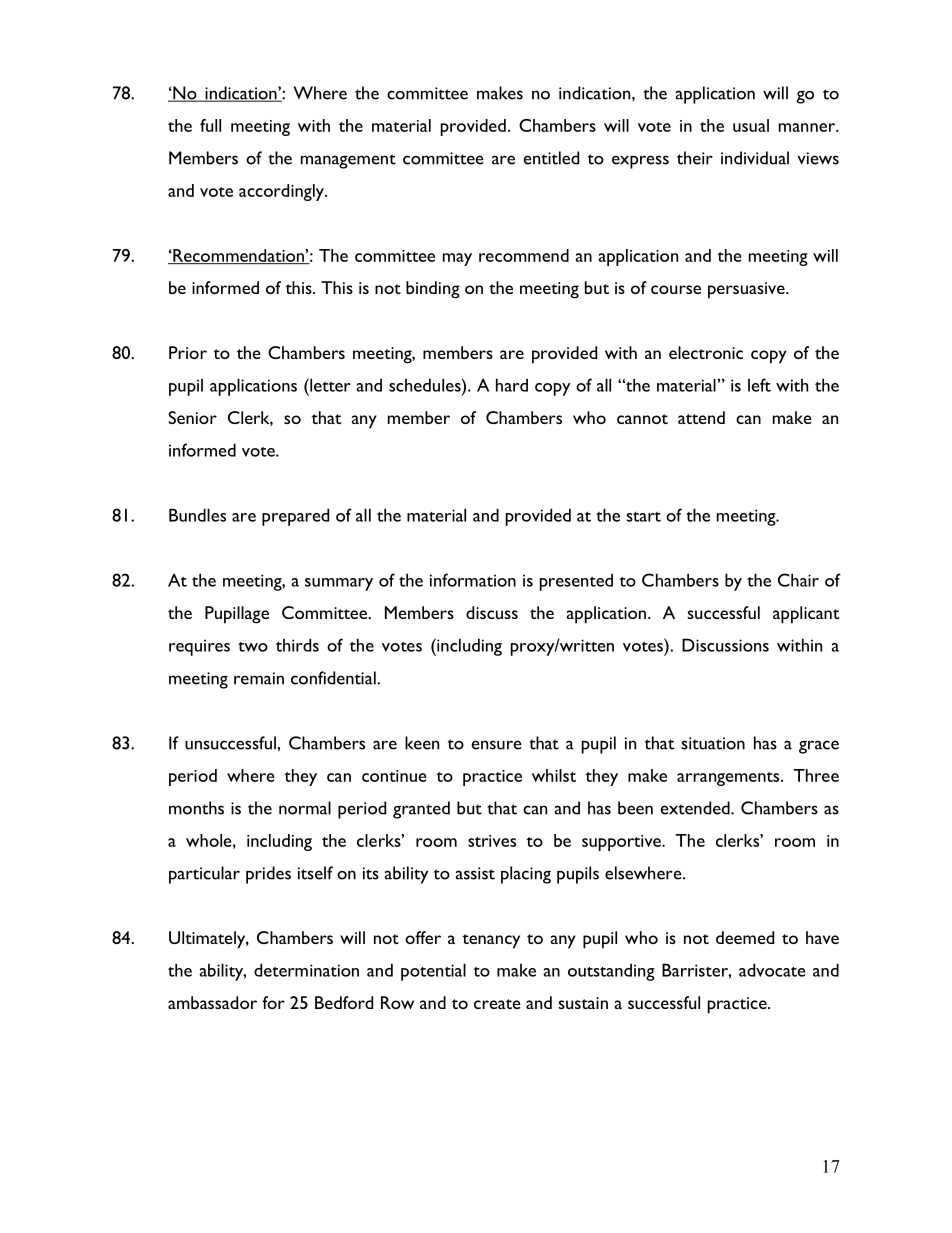 Image resolution: width=952 pixels, height=1233 pixels. What do you see at coordinates (259, 678) in the screenshot?
I see `remain` at bounding box center [259, 678].
